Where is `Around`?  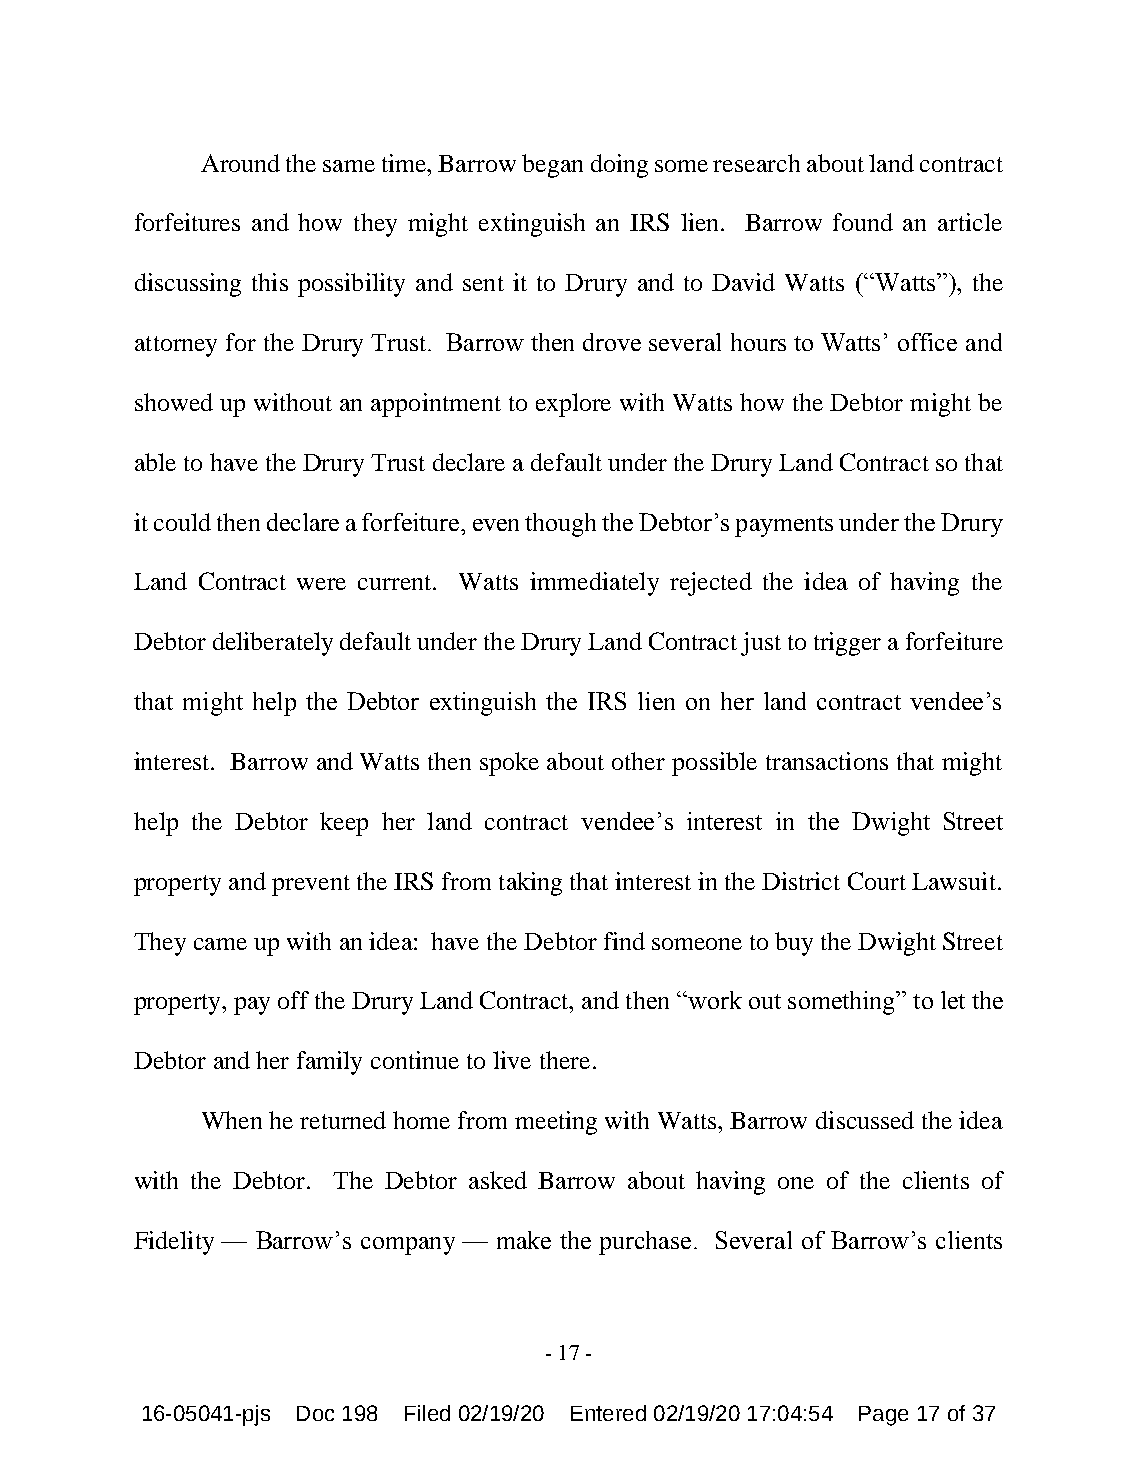
Around is located at coordinates (240, 163).
